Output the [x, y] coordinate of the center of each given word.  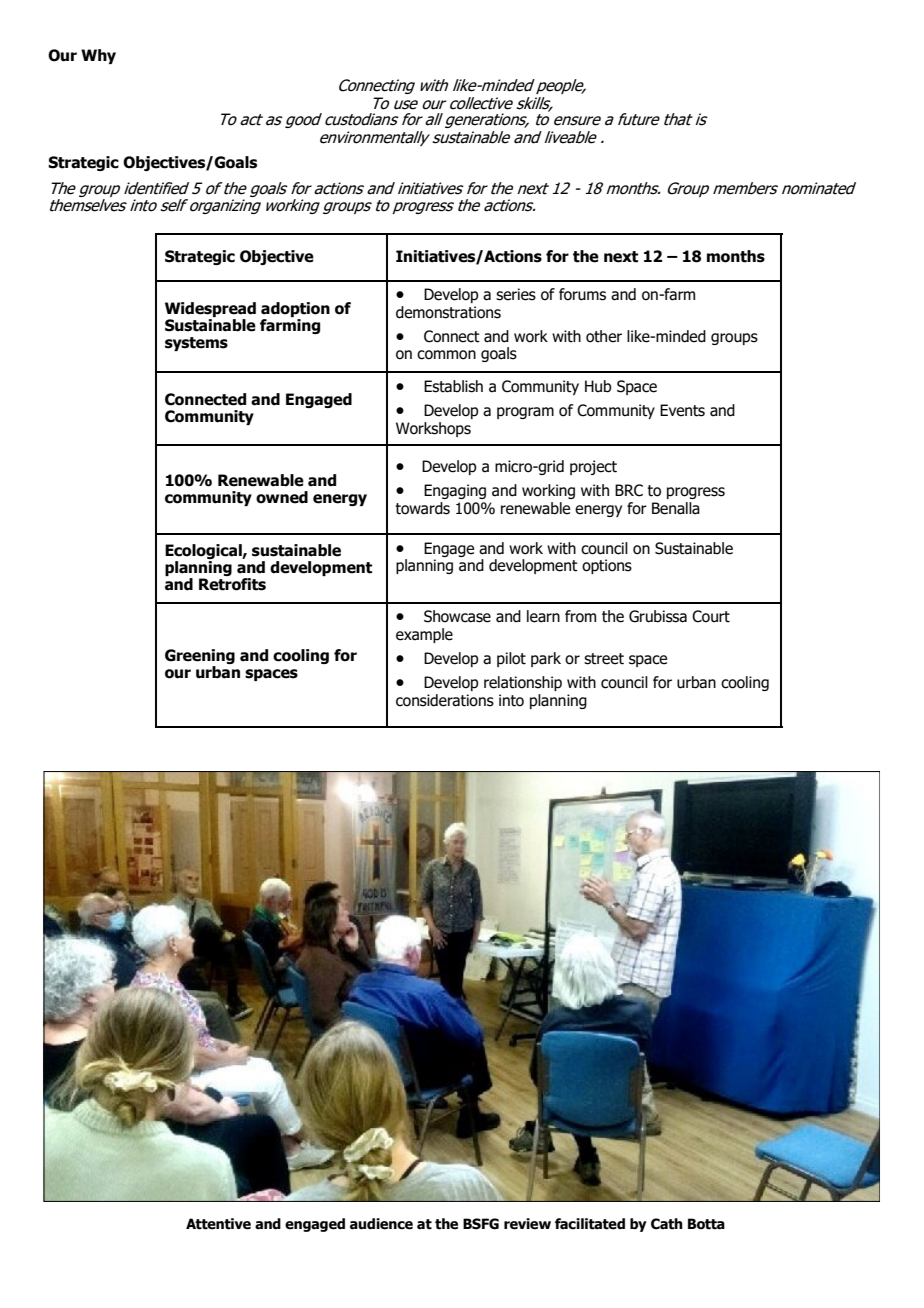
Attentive [218, 1224]
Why [98, 56]
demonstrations [448, 312]
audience [381, 1224]
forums [582, 294]
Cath [667, 1224]
